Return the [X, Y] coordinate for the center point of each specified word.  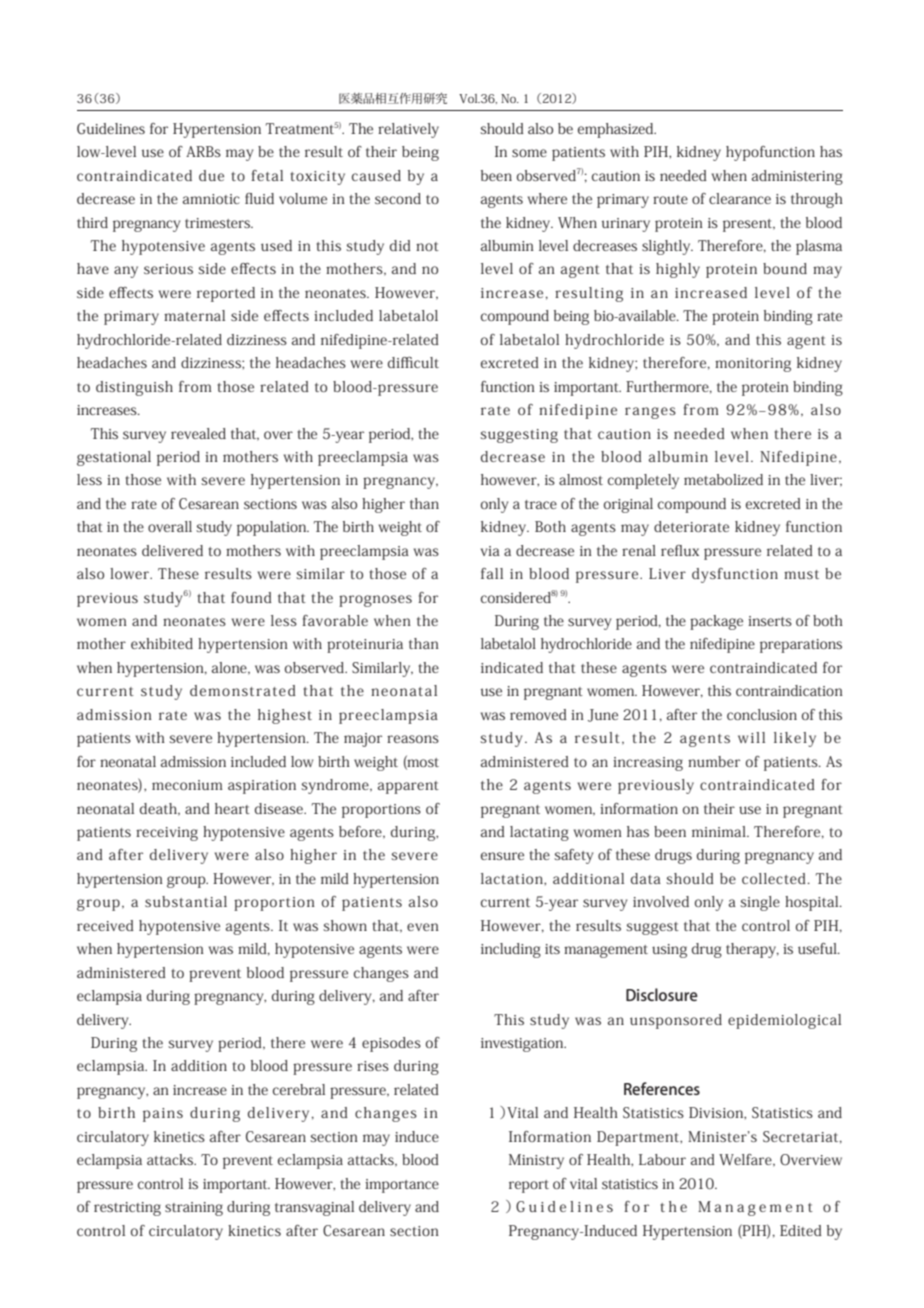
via [490, 551]
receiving [167, 834]
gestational [114, 458]
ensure [502, 856]
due [211, 175]
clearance [740, 198]
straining [194, 1209]
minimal [720, 831]
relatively [408, 130]
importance [402, 1186]
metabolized [723, 479]
